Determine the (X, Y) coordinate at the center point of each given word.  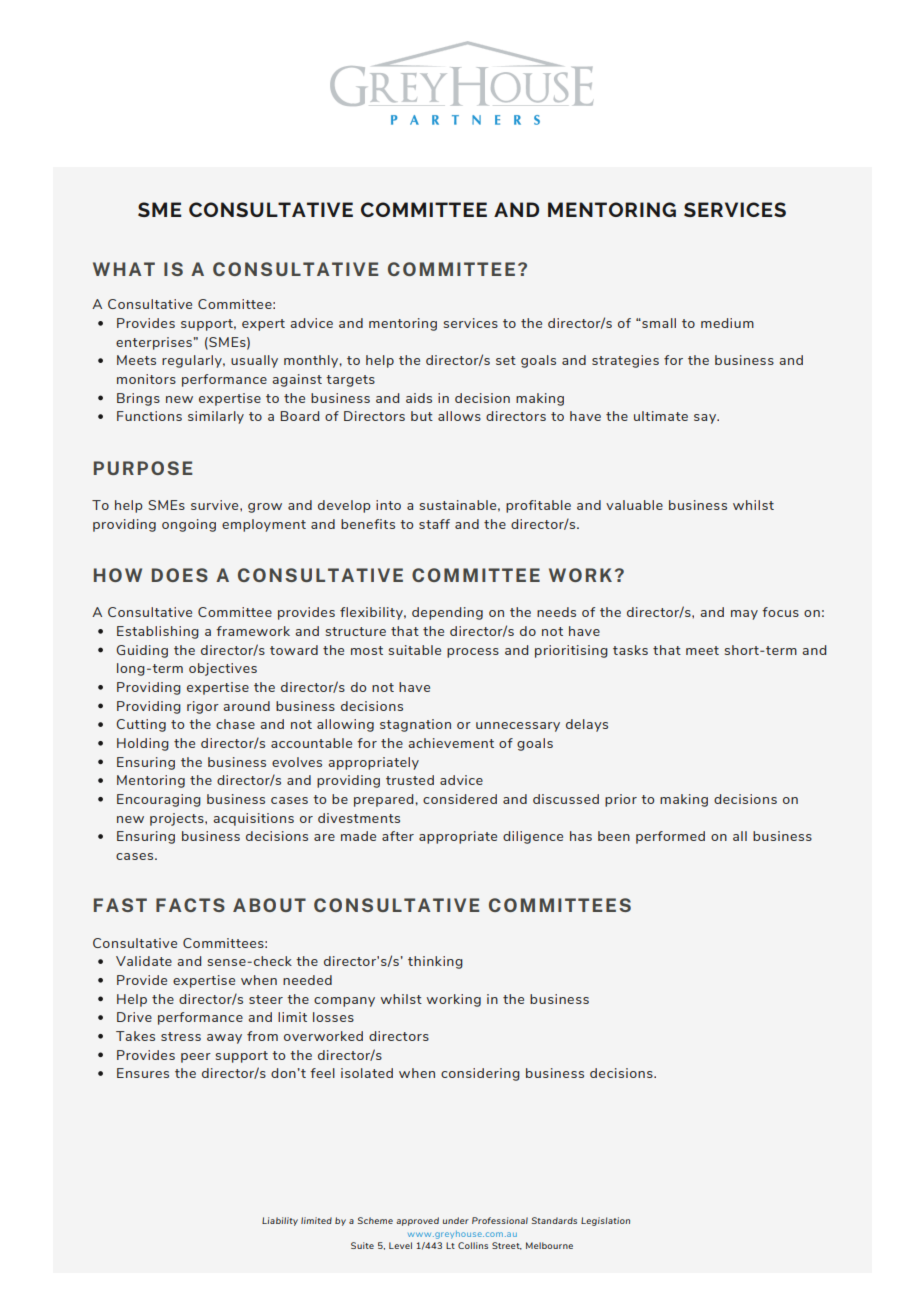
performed (670, 837)
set (506, 360)
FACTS (190, 905)
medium (727, 323)
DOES (180, 575)
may (744, 615)
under (456, 1220)
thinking (435, 962)
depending (447, 613)
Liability (280, 1221)
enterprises (154, 343)
